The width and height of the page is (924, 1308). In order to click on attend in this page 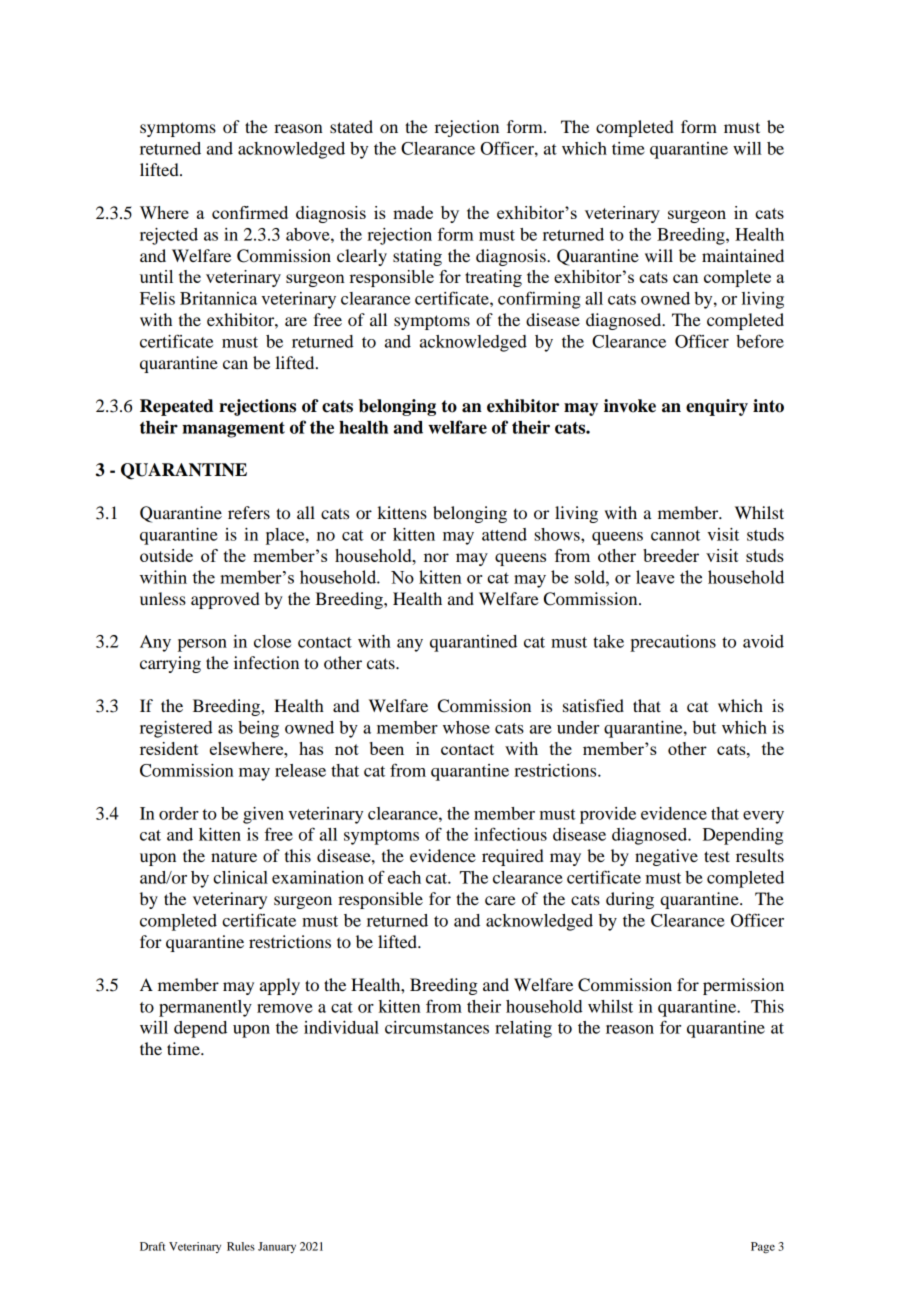, I will do `click(504, 534)`.
